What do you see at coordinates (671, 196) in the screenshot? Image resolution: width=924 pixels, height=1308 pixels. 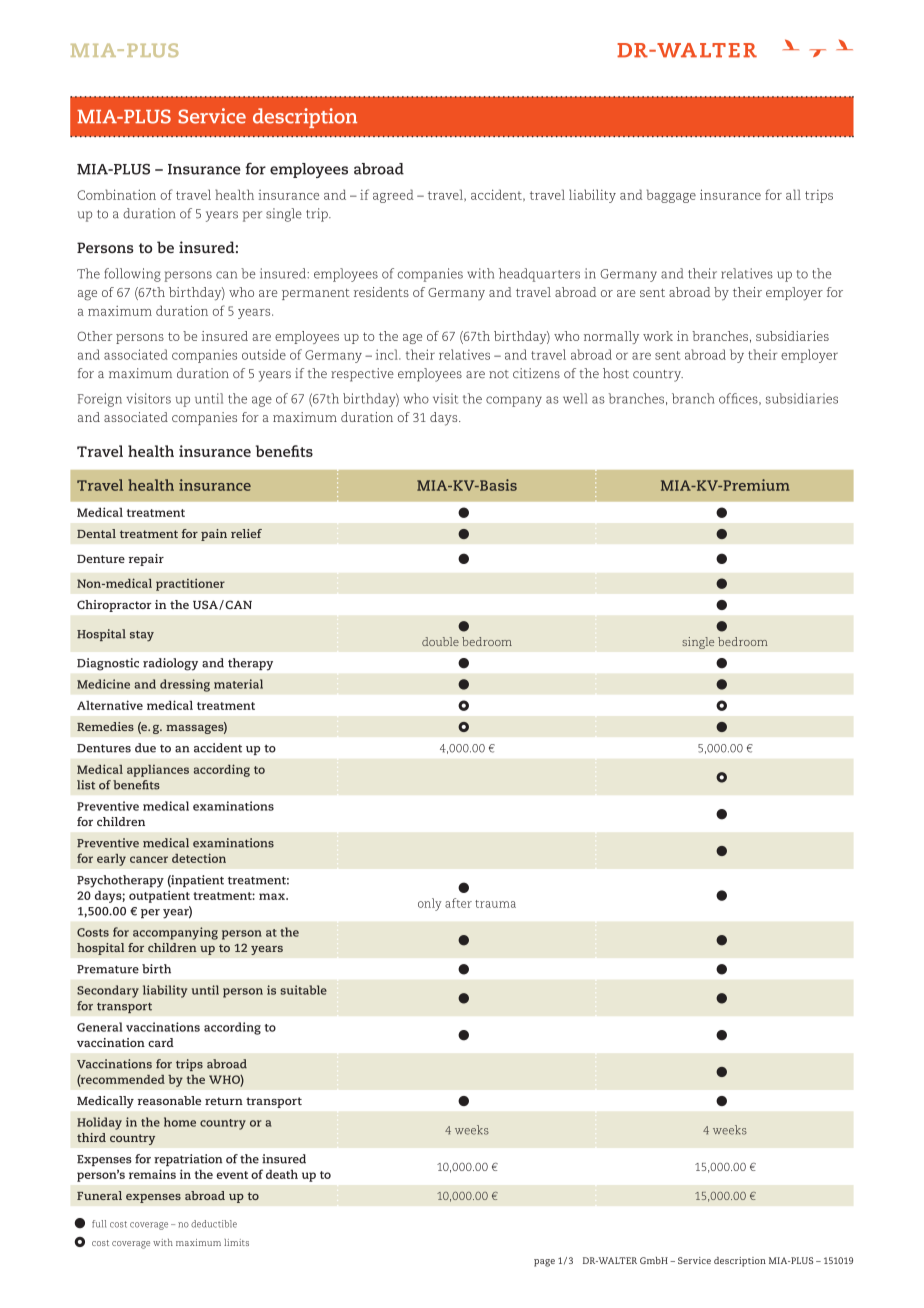 I see `baggage` at bounding box center [671, 196].
